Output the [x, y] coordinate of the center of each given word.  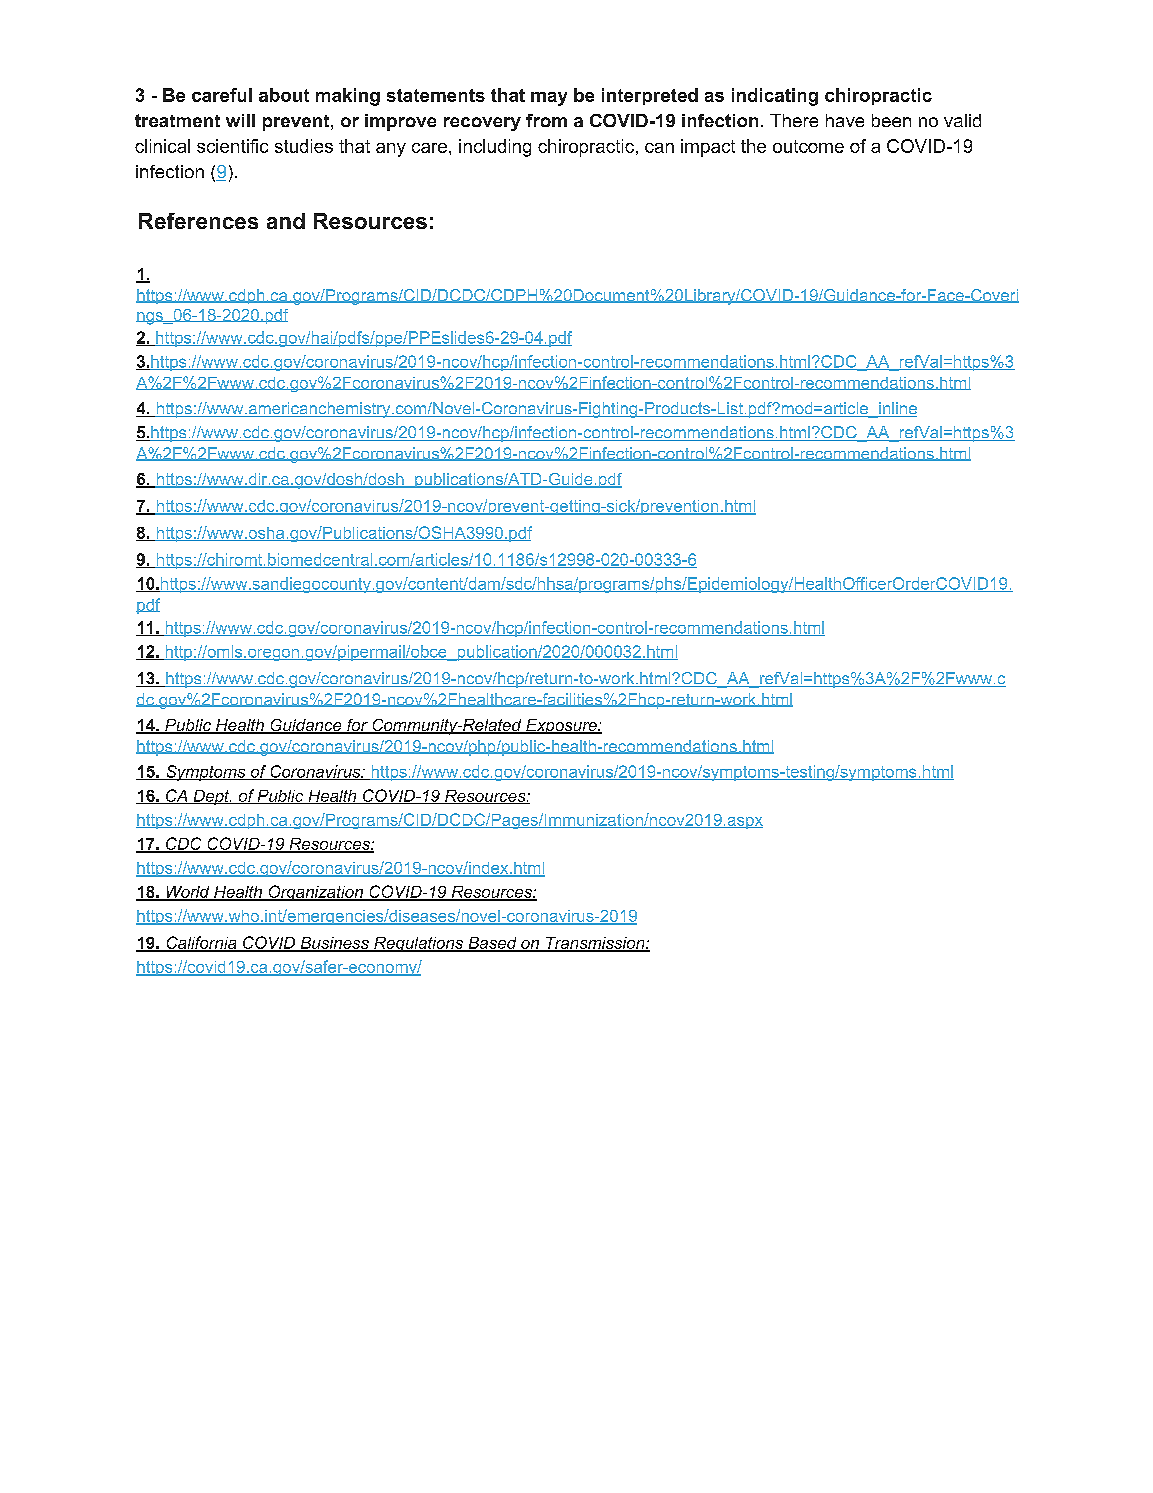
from [546, 120]
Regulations [418, 944]
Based [492, 944]
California [201, 943]
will [240, 120]
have [845, 120]
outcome [808, 146]
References [198, 221]
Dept [211, 797]
